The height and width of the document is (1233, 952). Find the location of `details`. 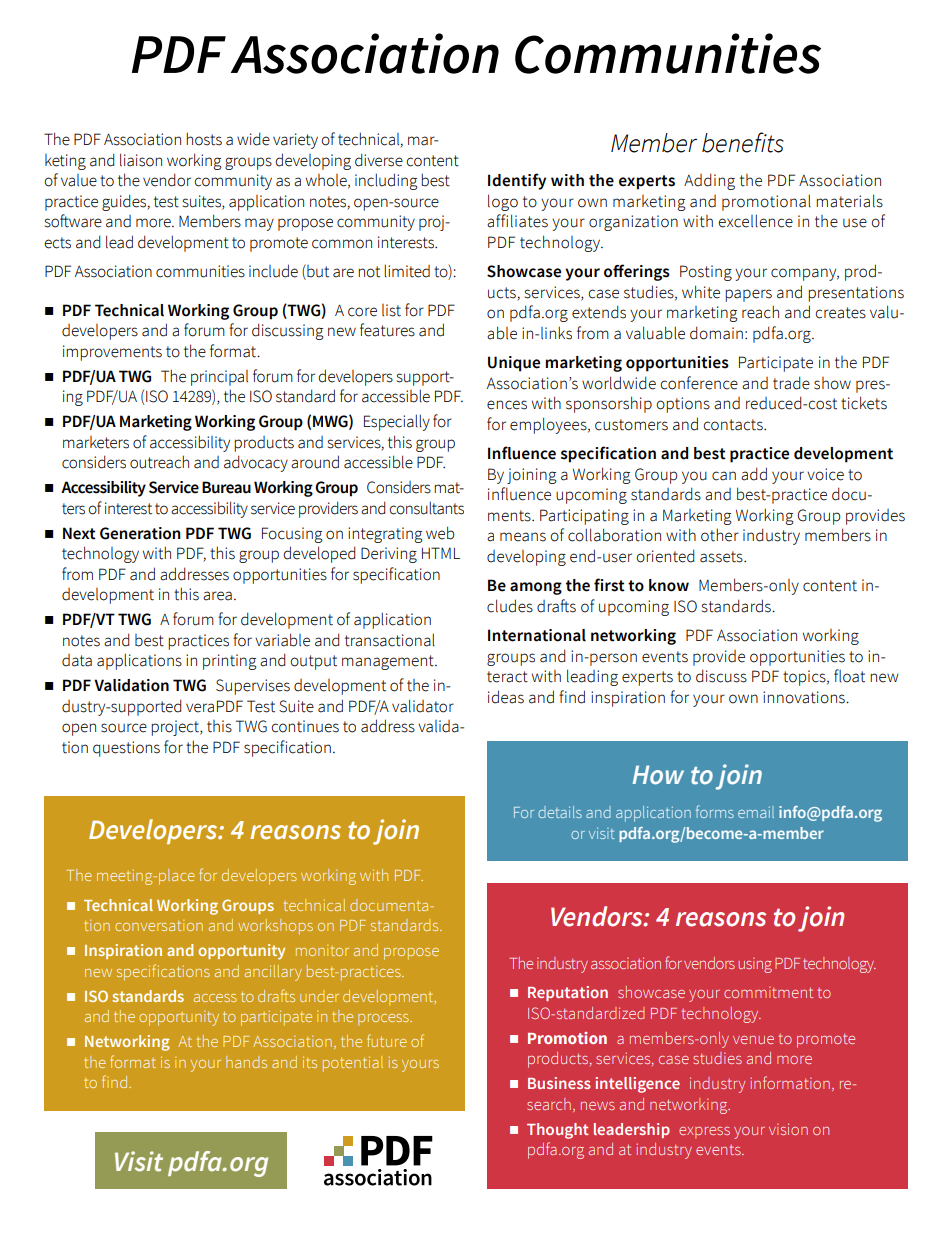

details is located at coordinates (560, 812).
